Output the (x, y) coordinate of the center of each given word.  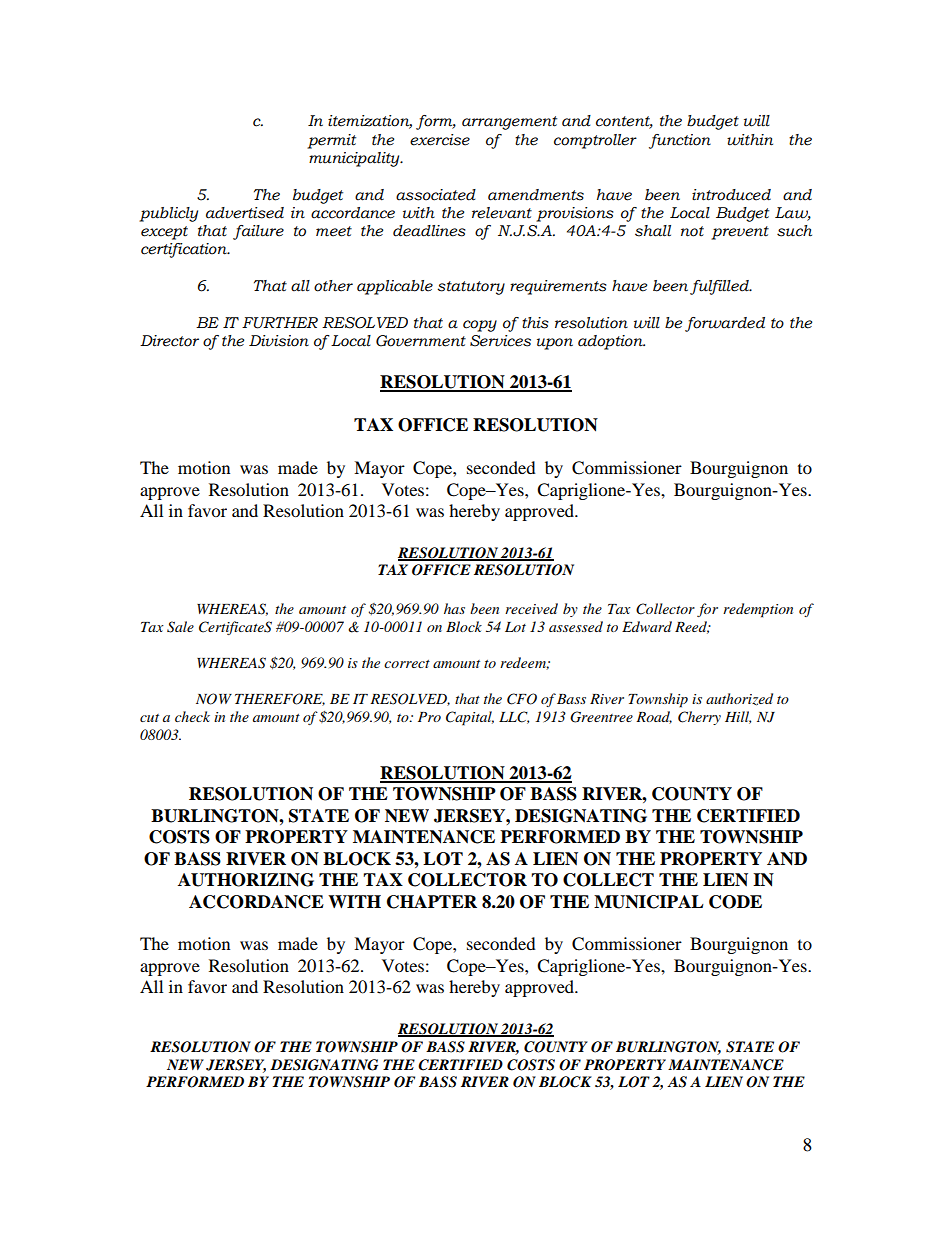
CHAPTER (432, 902)
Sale (180, 627)
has (454, 608)
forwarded (725, 324)
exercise (440, 140)
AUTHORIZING (246, 880)
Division (279, 341)
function (680, 141)
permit (331, 141)
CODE (735, 902)
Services (500, 341)
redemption (758, 610)
